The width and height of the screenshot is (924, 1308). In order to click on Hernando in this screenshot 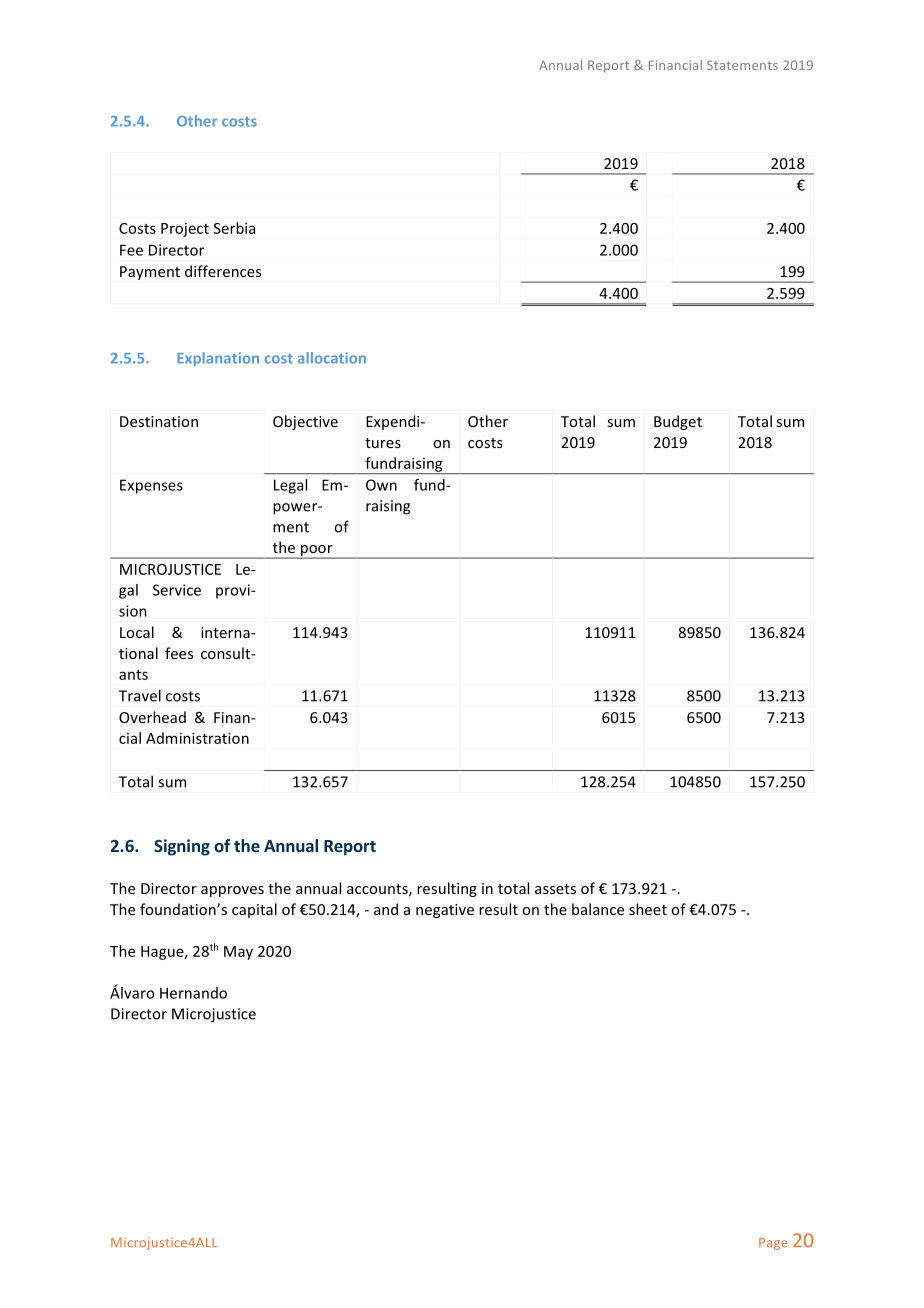, I will do `click(193, 993)`.
